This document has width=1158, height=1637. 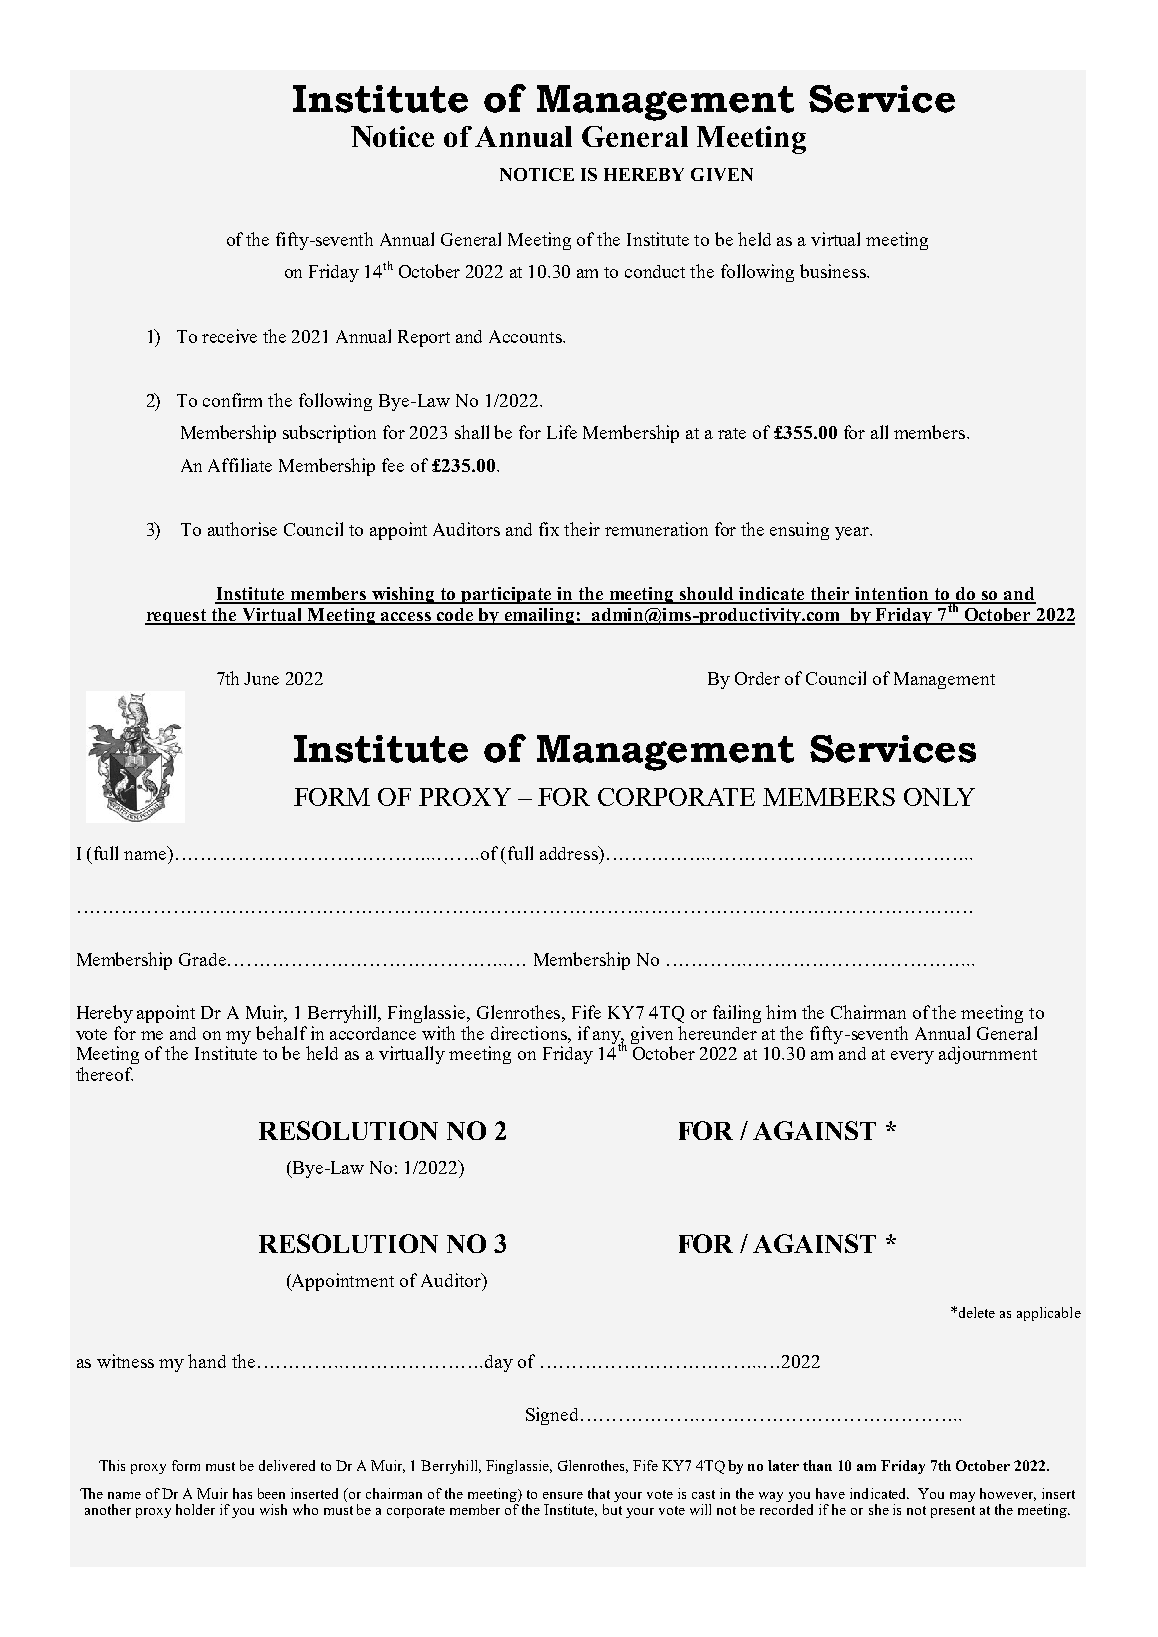 I want to click on Accounts, so click(x=526, y=336).
